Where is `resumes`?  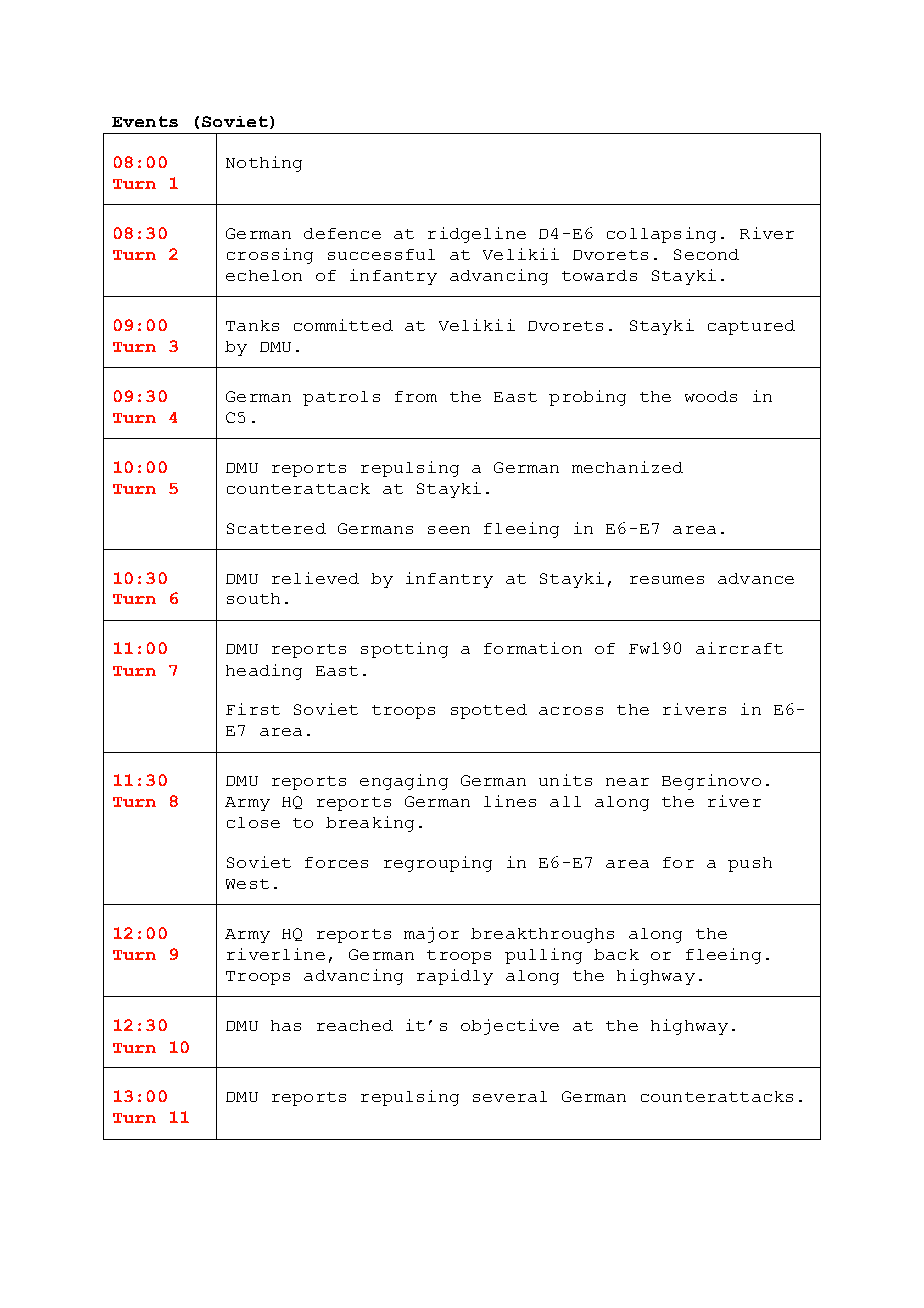 resumes is located at coordinates (667, 580).
